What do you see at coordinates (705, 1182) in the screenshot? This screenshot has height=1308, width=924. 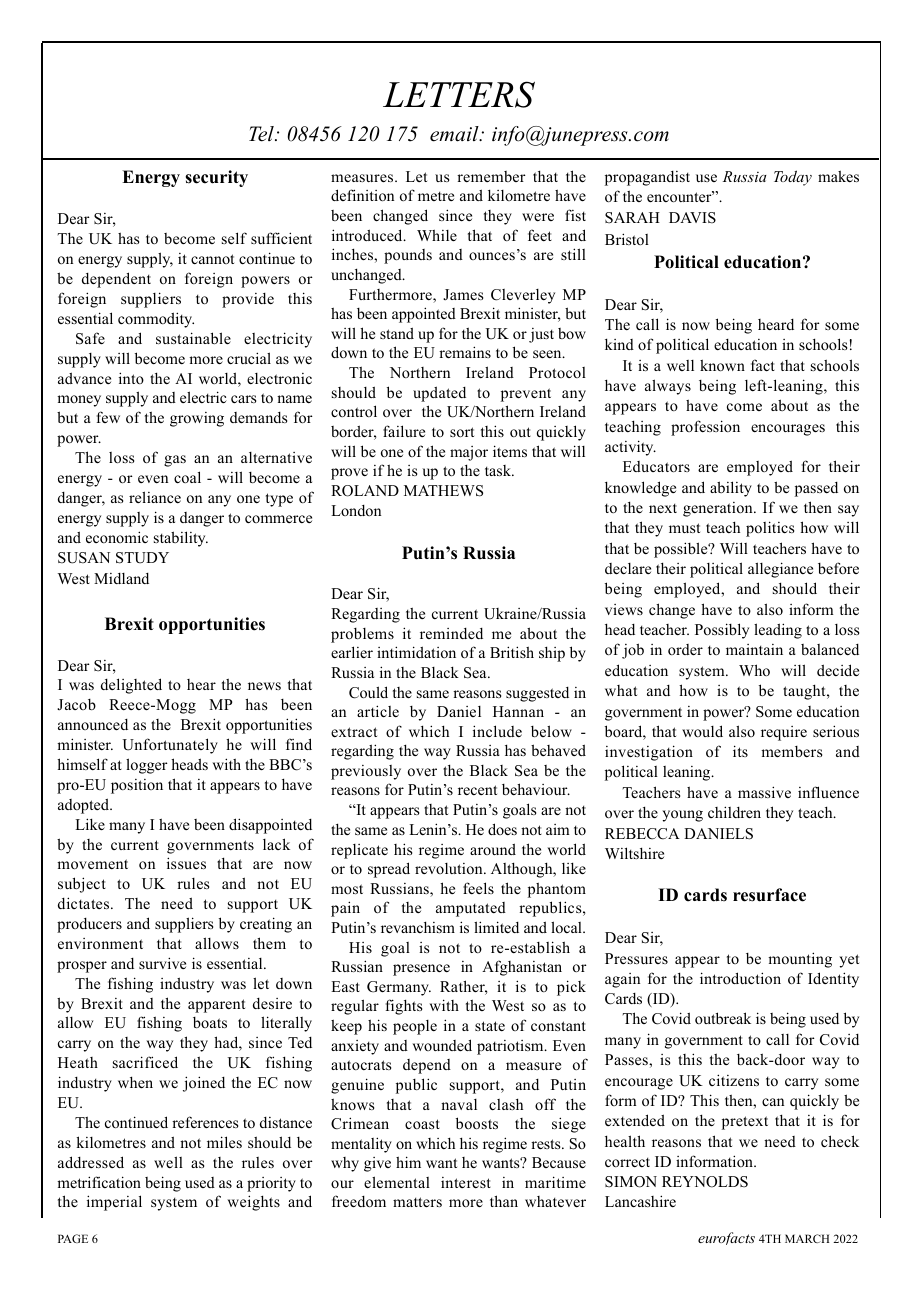 I see `REYNOLDS` at bounding box center [705, 1182].
